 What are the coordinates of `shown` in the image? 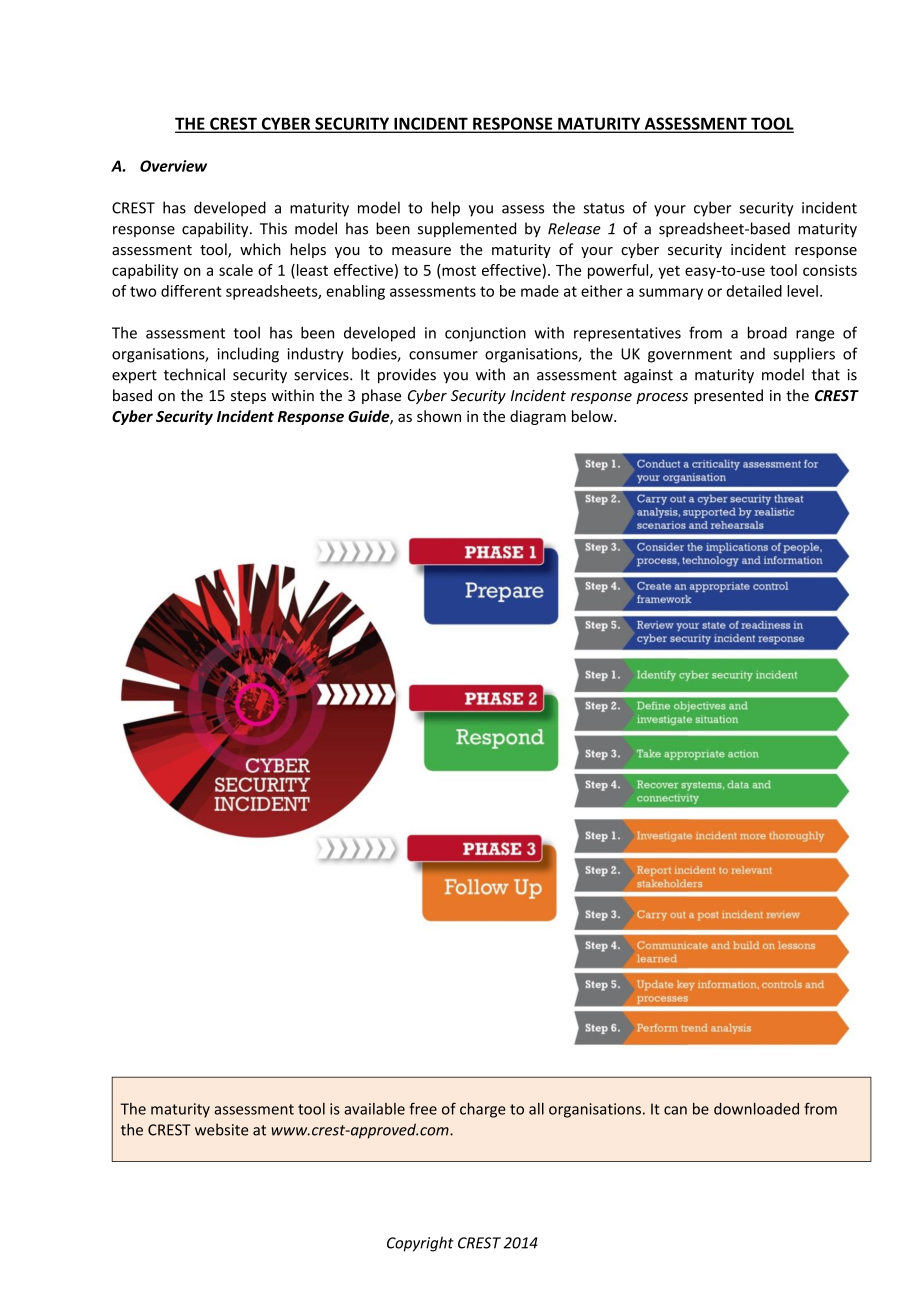 It's located at (439, 416).
